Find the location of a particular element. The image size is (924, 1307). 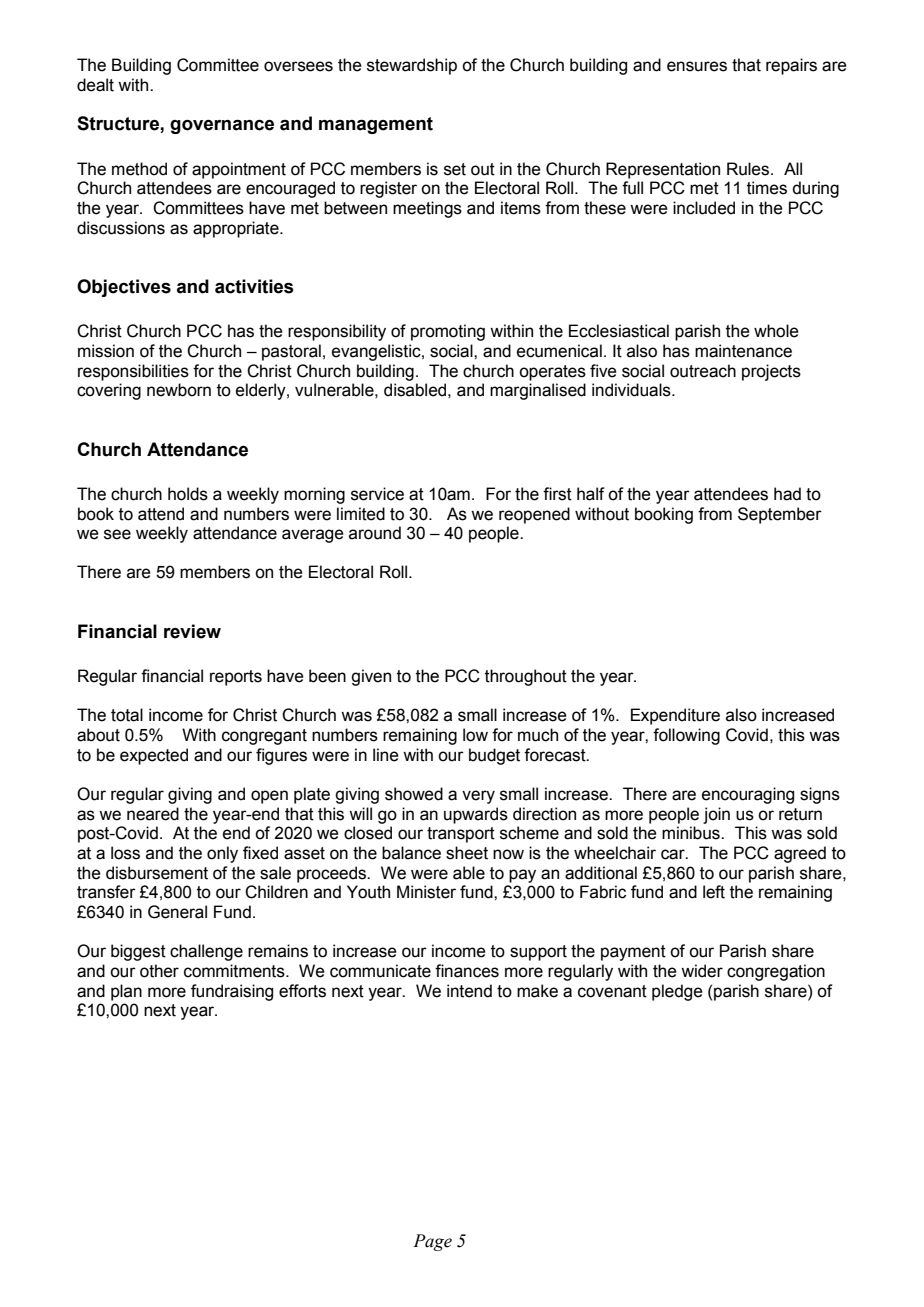

governance is located at coordinates (222, 126).
